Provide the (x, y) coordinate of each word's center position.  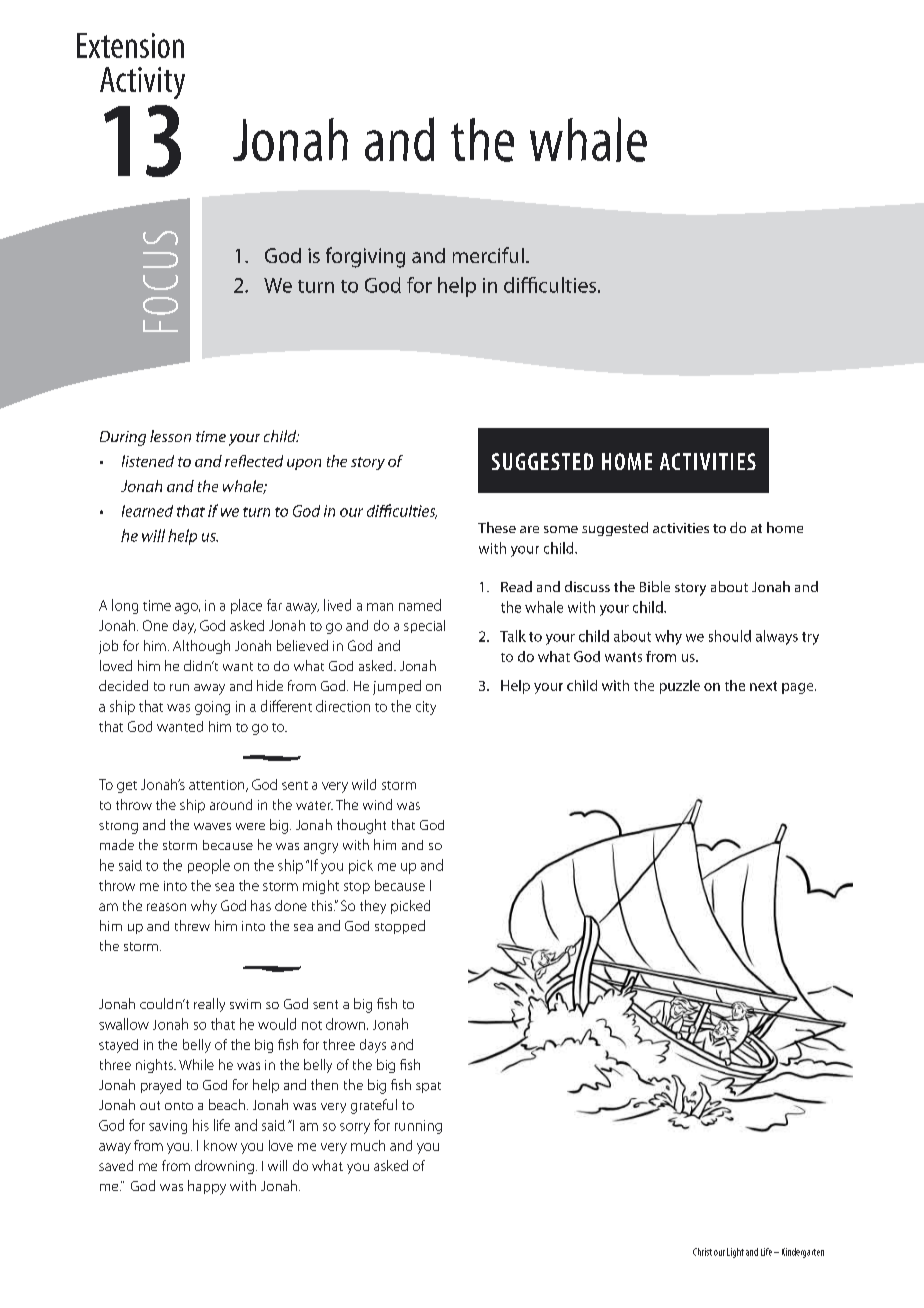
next (763, 686)
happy (207, 1187)
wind (377, 804)
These (497, 527)
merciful (488, 255)
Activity (142, 83)
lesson (170, 436)
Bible (655, 586)
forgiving (365, 257)
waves (212, 826)
